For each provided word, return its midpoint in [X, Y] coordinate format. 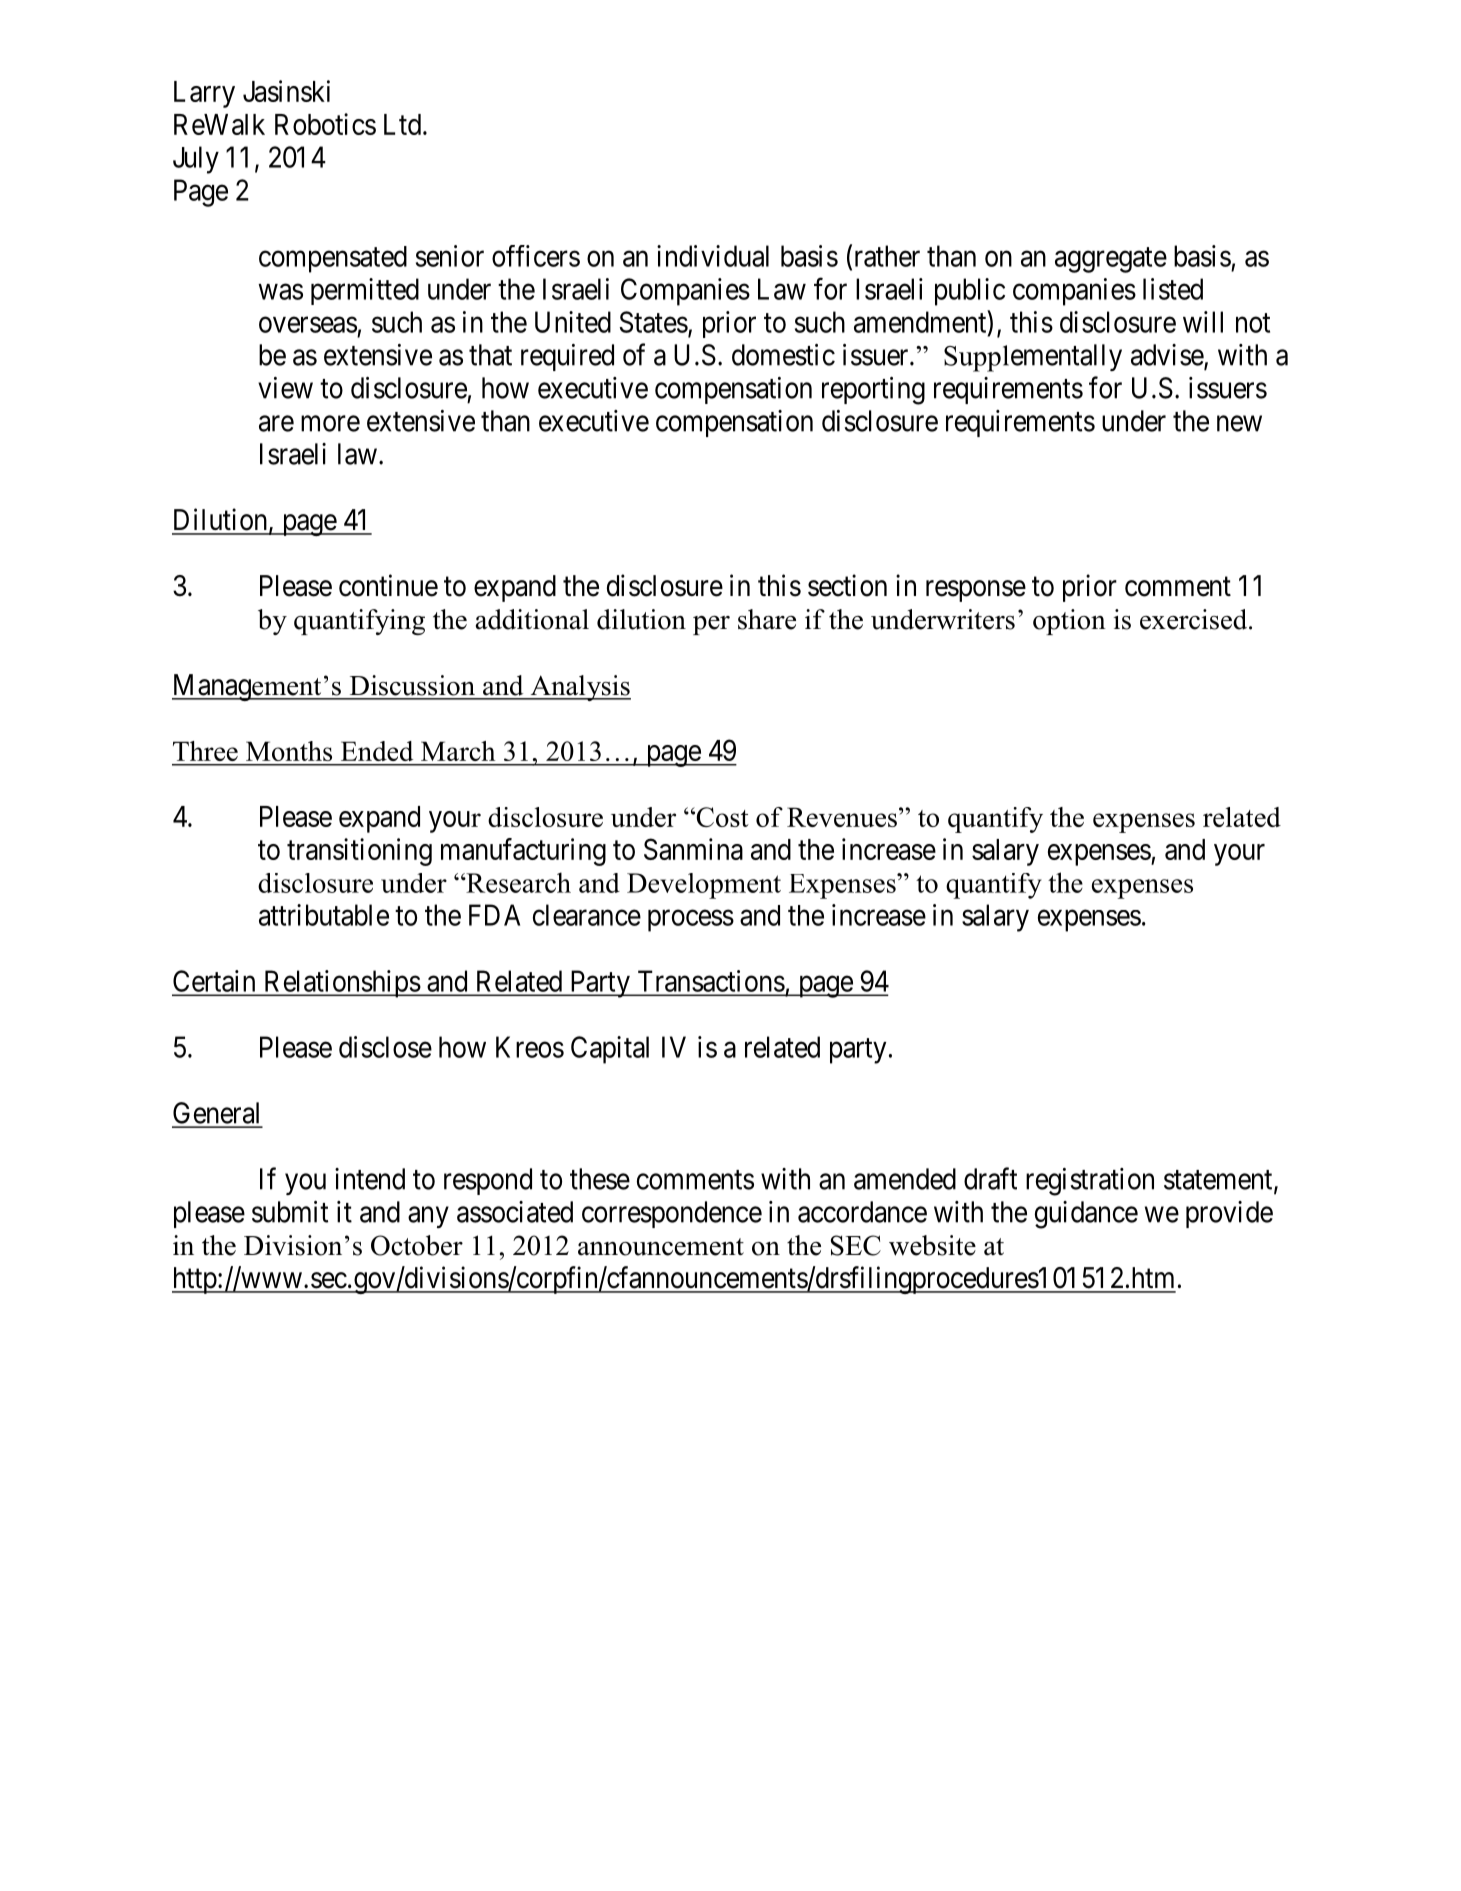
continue [388, 585]
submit [290, 1212]
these [600, 1179]
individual [713, 256]
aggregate [1111, 260]
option [1069, 622]
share [767, 619]
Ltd [402, 124]
